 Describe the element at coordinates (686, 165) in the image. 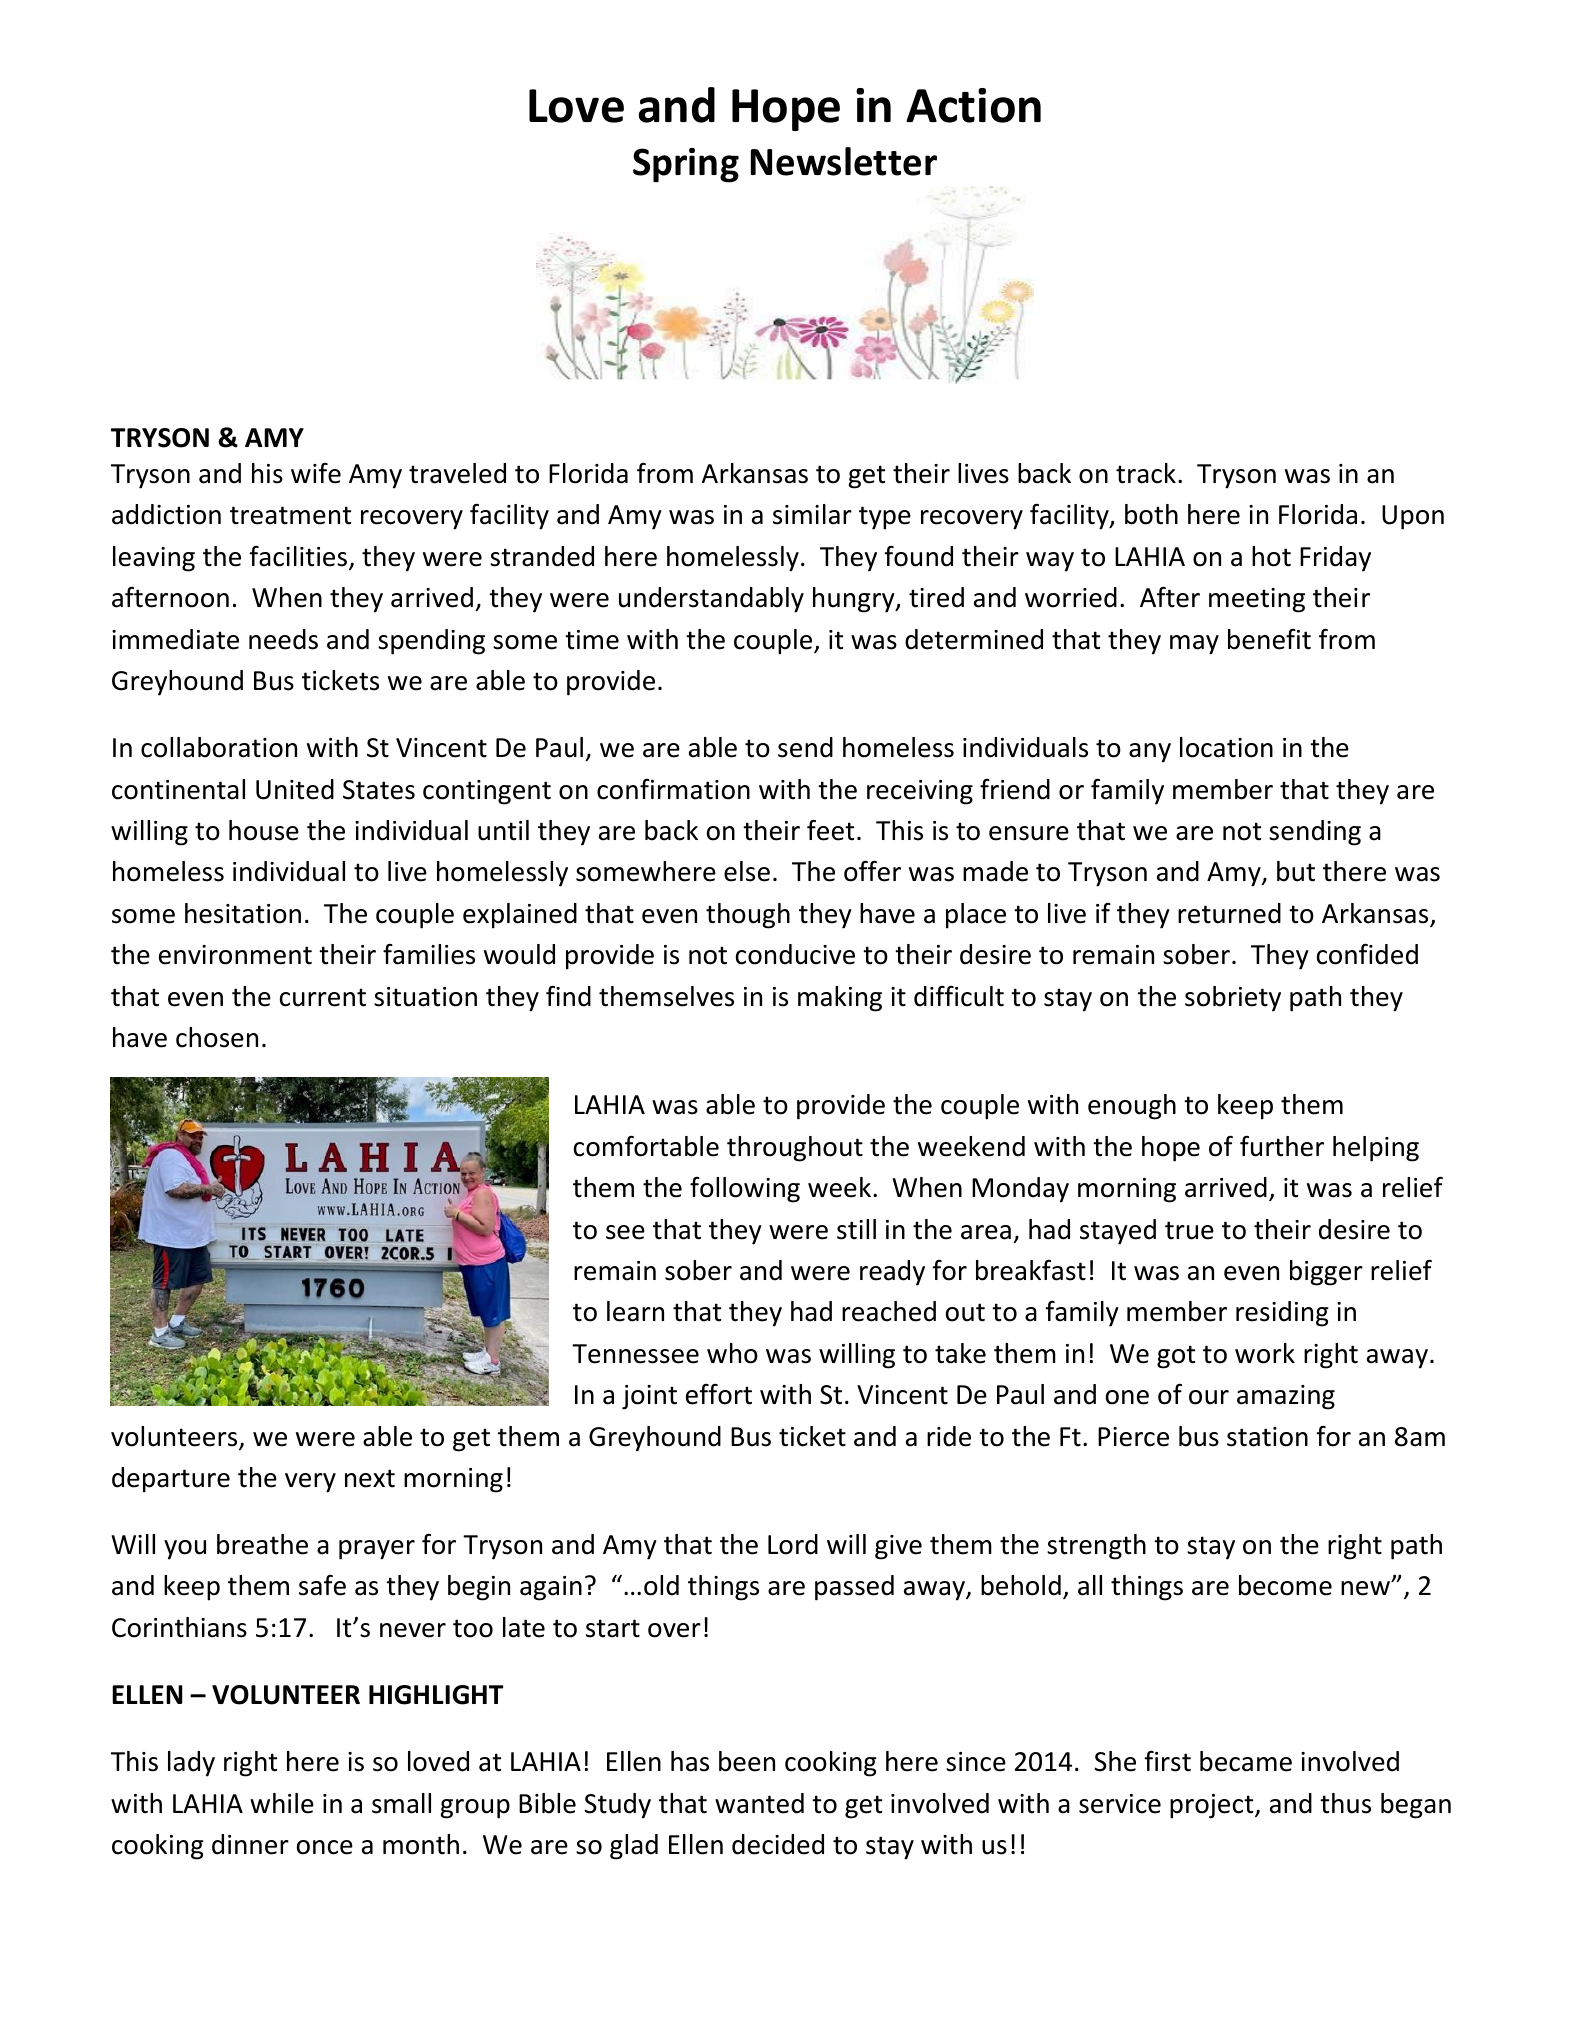

I see `Spring` at that location.
